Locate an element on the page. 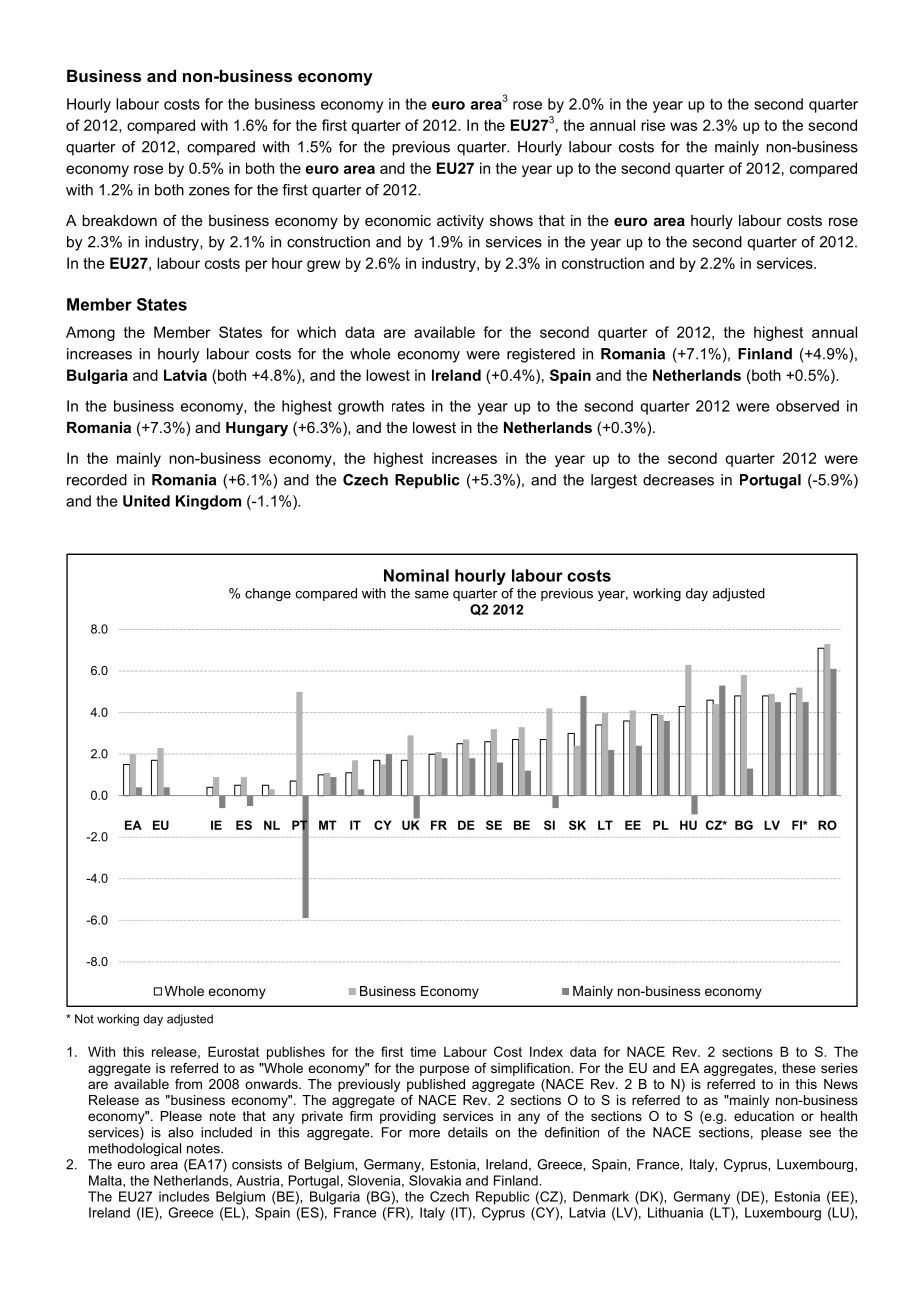 This document has height=1308, width=924. Lithuania is located at coordinates (675, 1212).
